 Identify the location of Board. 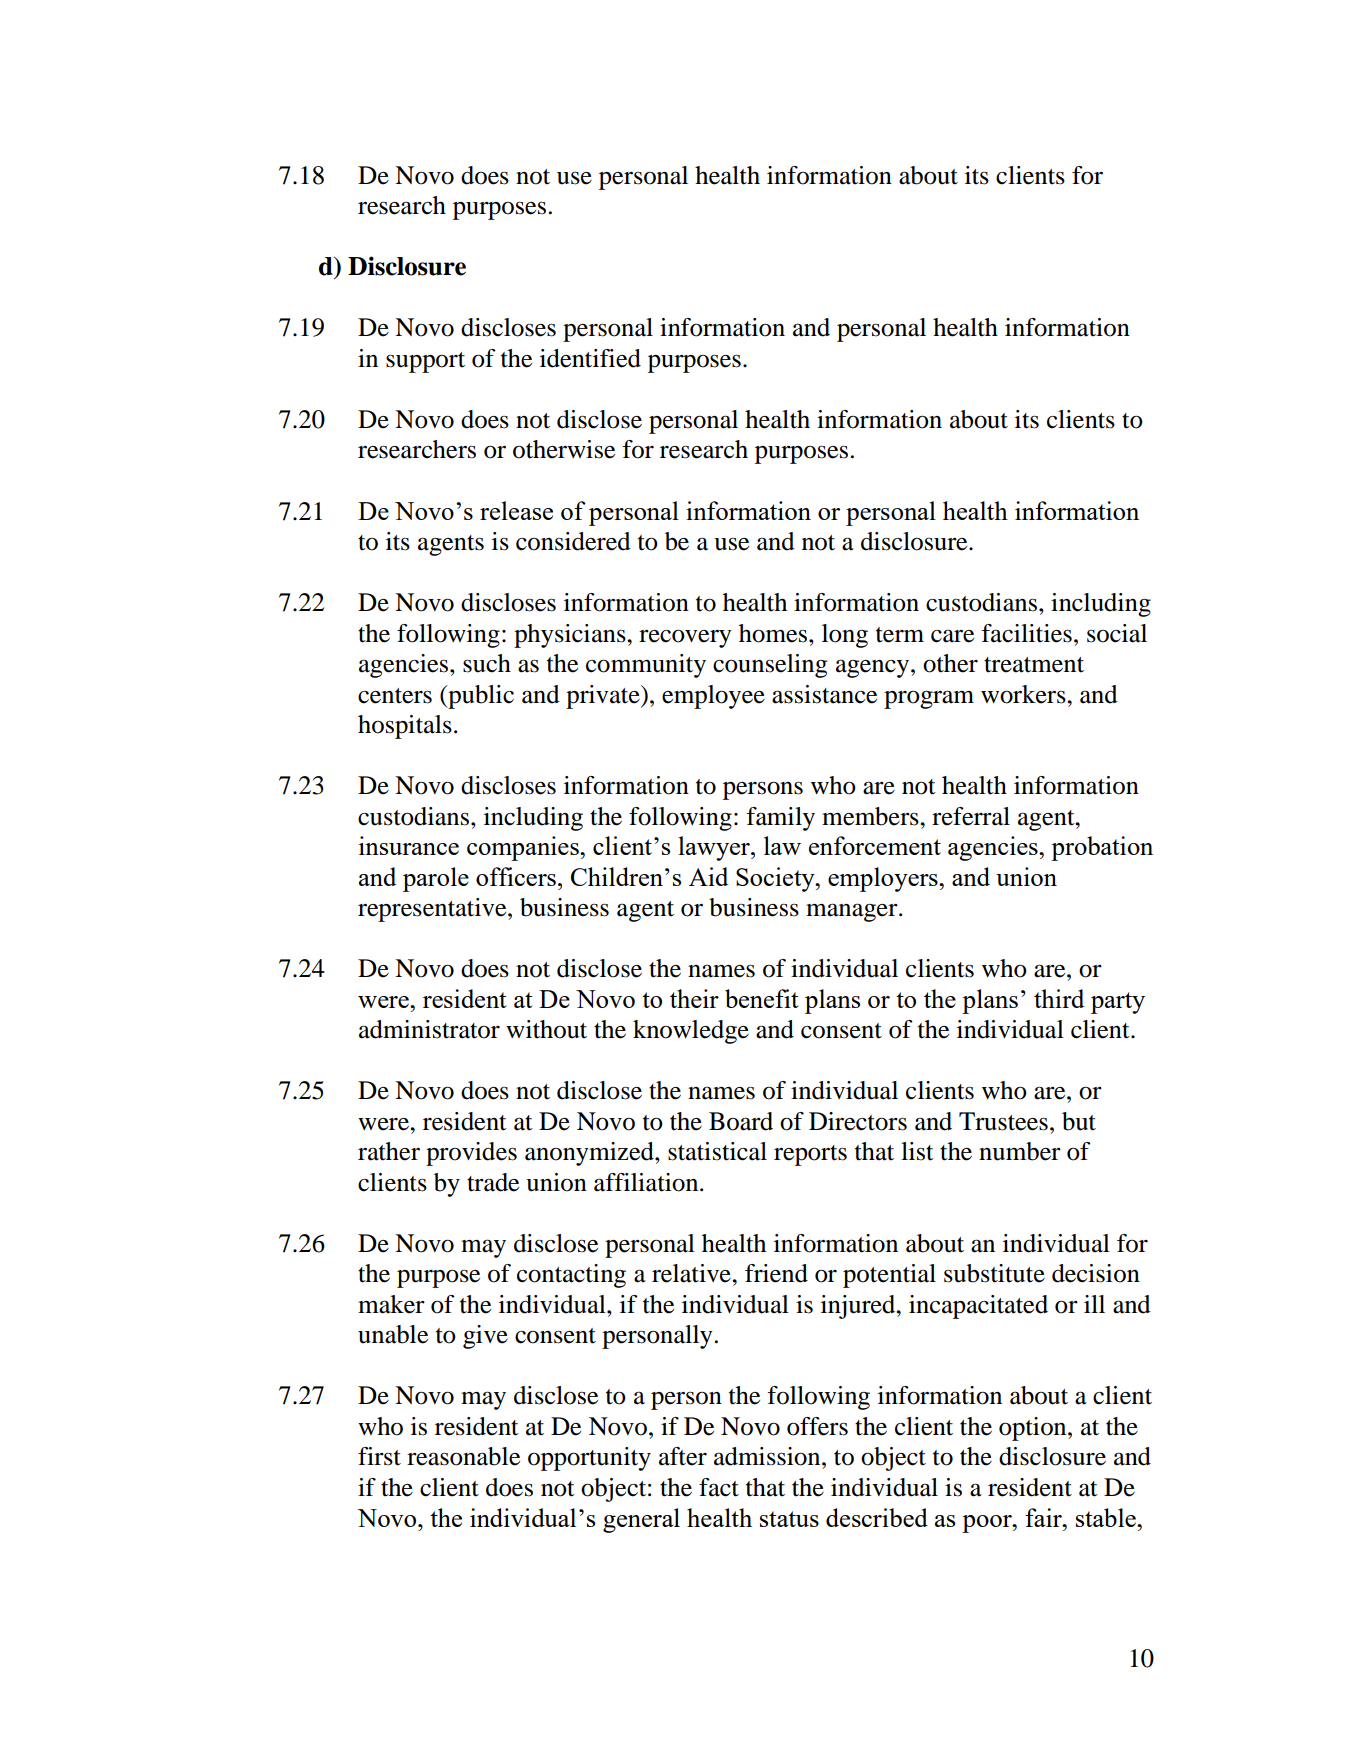
(741, 1121).
